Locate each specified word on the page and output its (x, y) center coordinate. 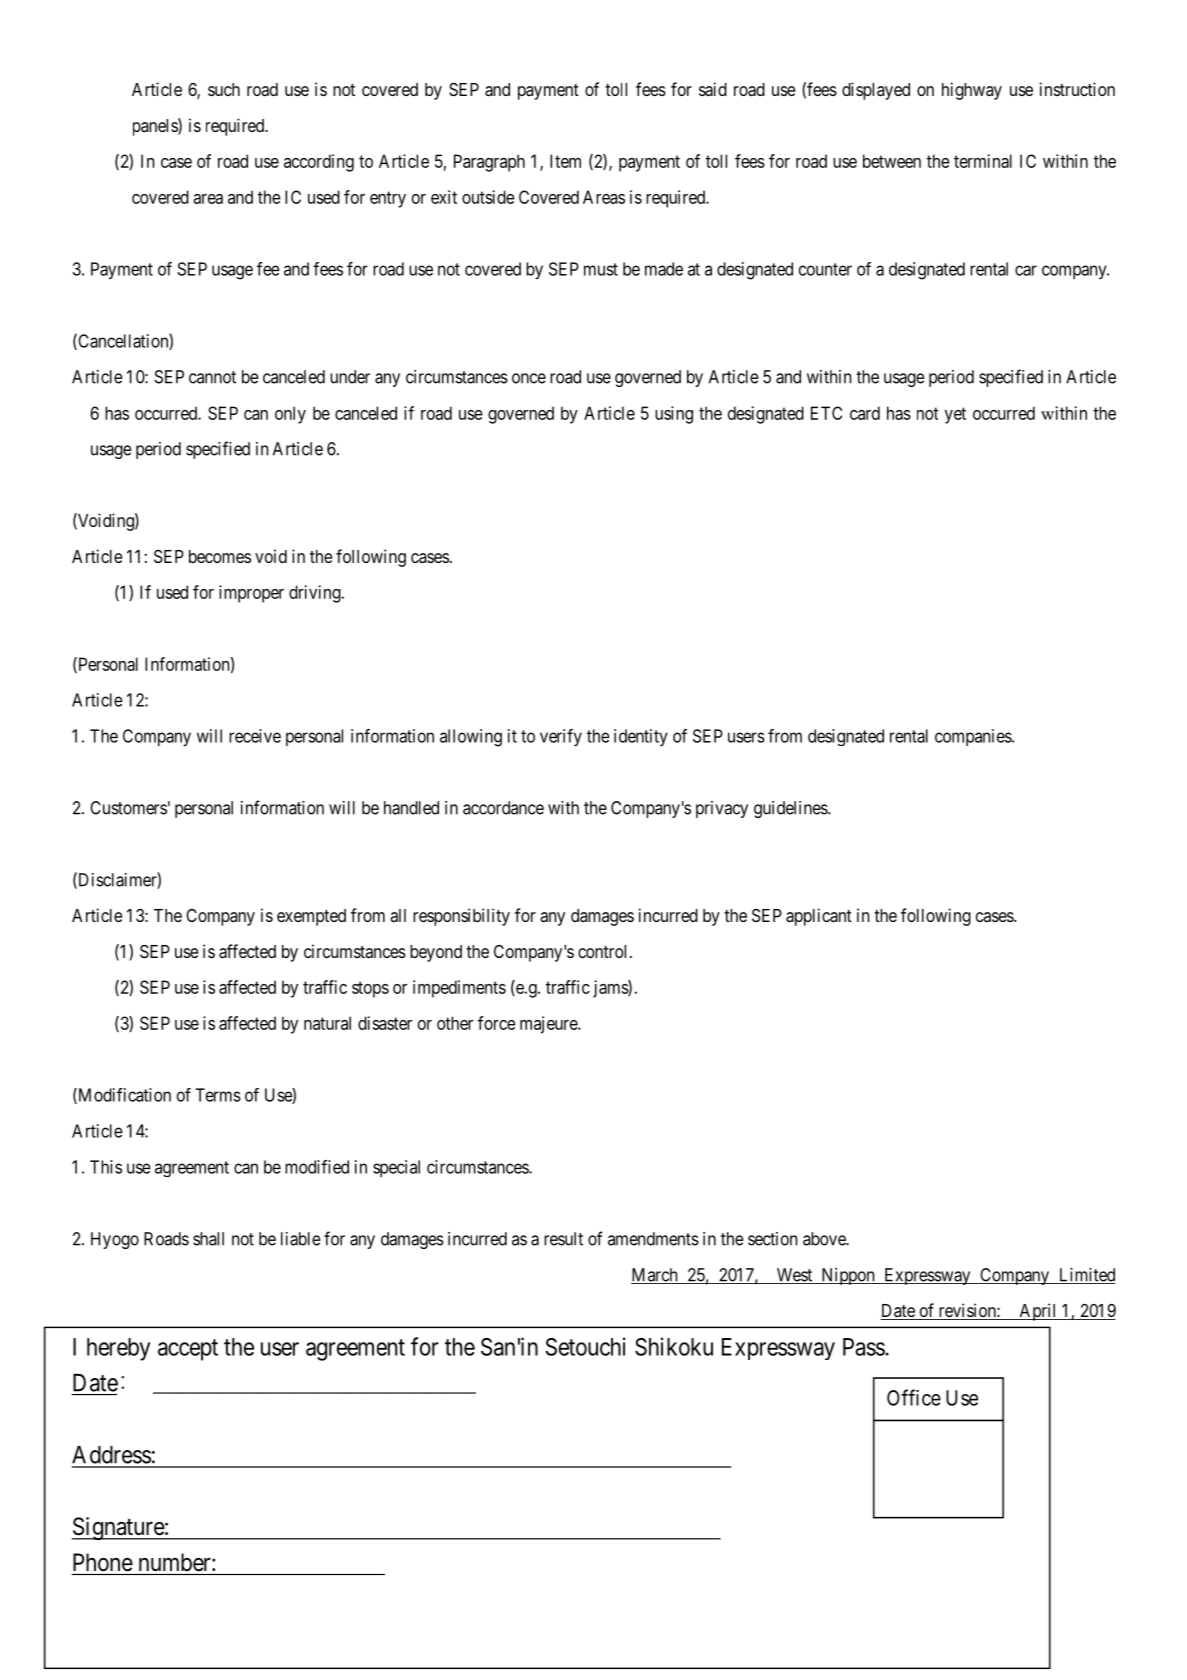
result (563, 1239)
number (176, 1562)
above (825, 1239)
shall (208, 1239)
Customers (128, 808)
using (674, 415)
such (224, 89)
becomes (220, 556)
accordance (503, 808)
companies (974, 737)
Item (565, 161)
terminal (983, 161)
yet (955, 415)
